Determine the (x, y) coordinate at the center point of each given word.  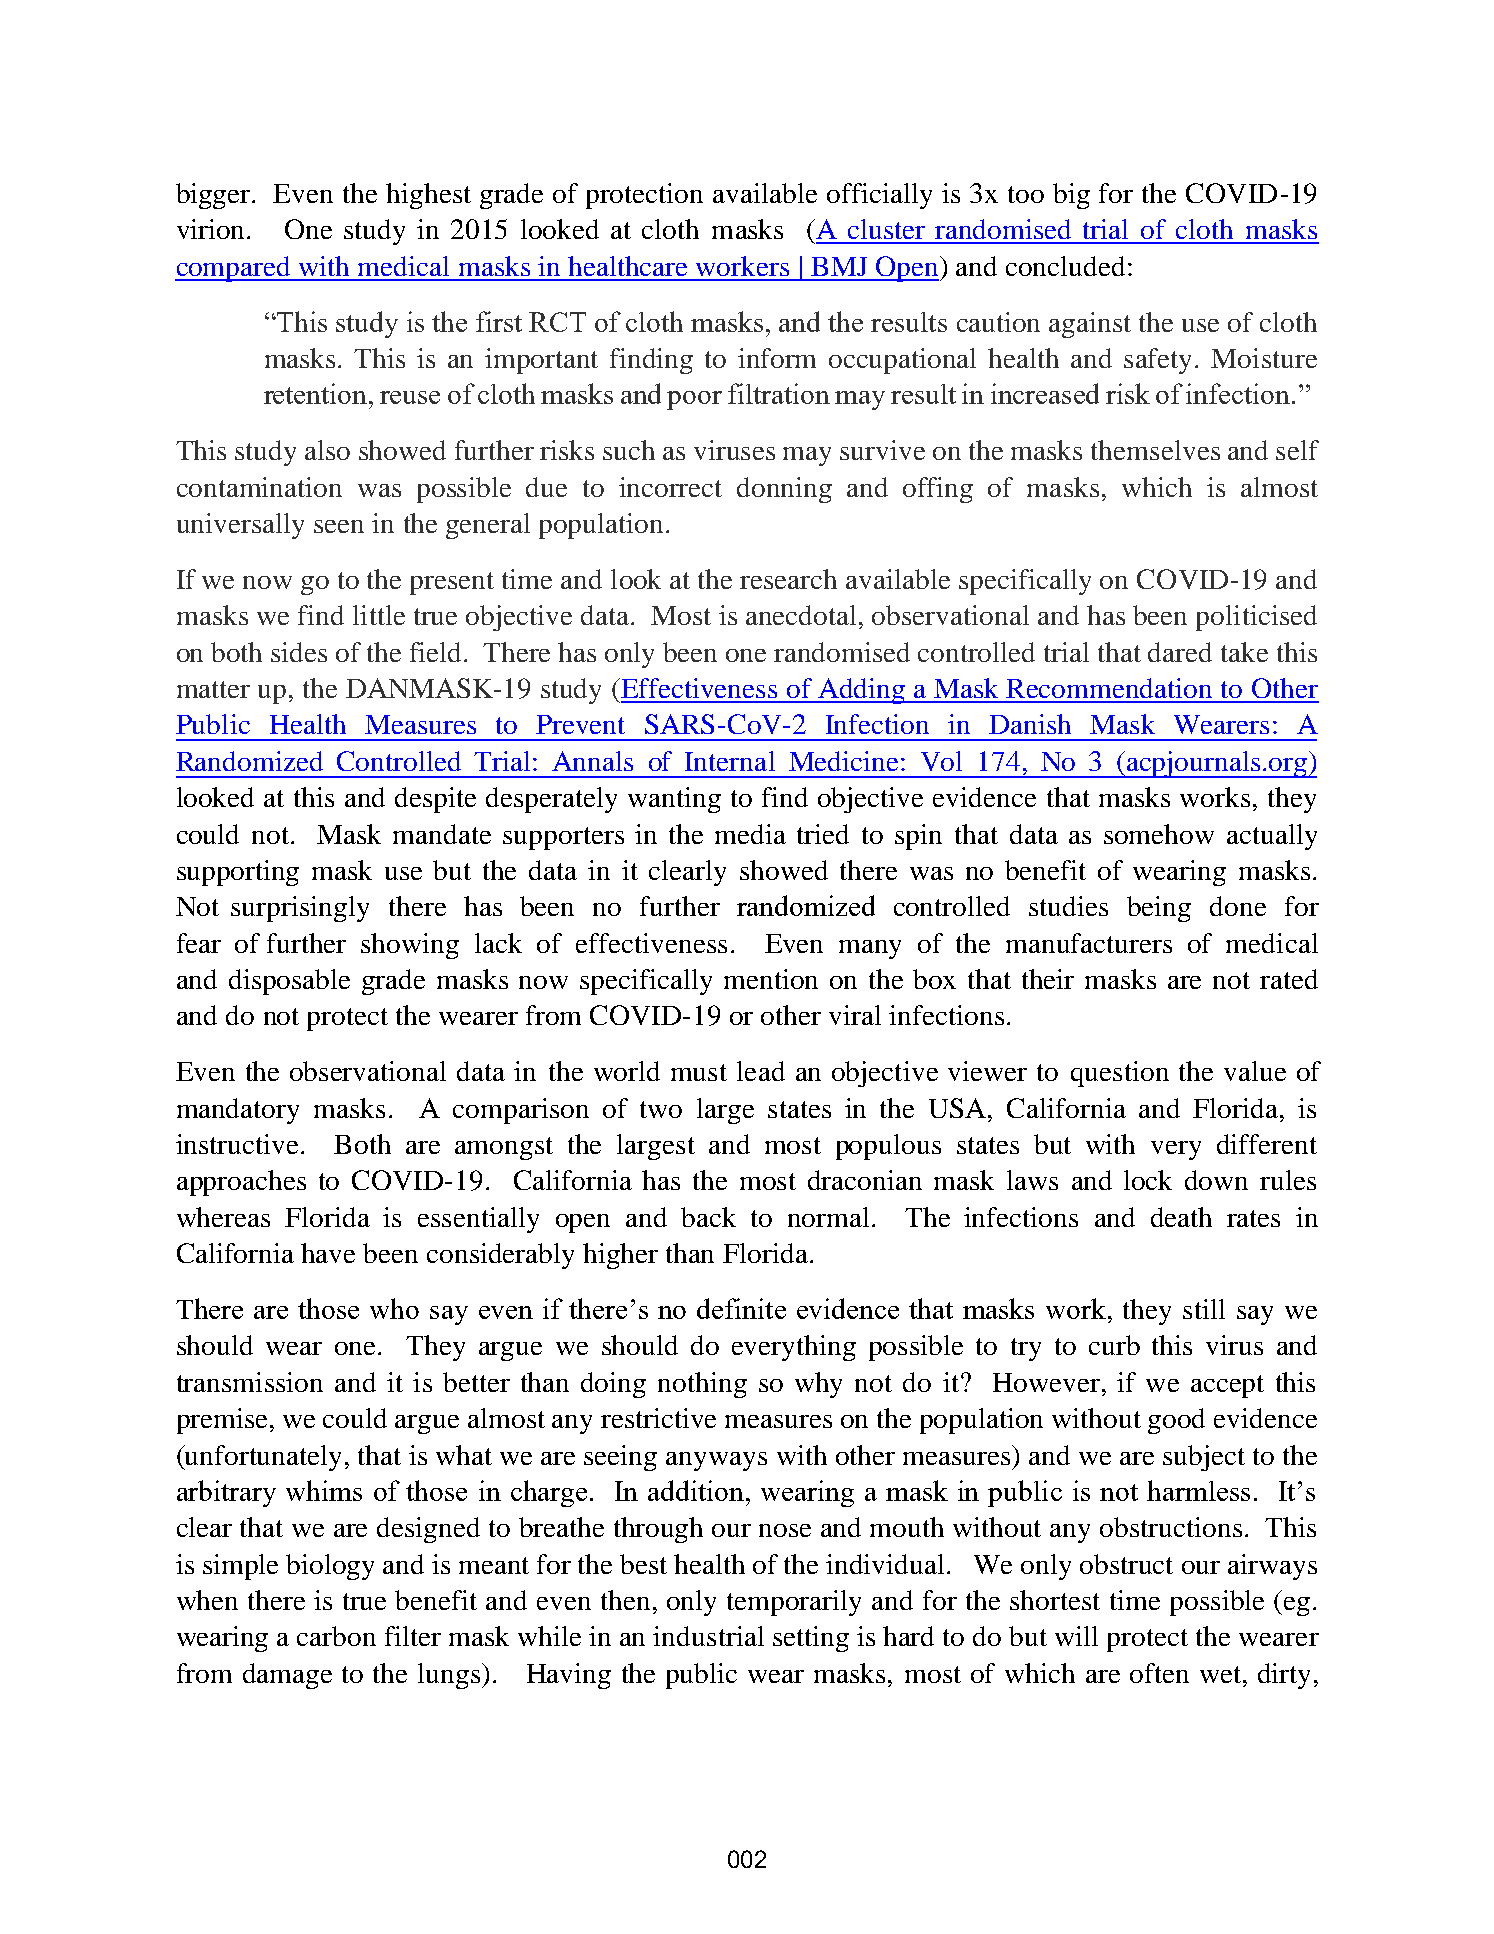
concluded (1065, 266)
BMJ (839, 266)
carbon (336, 1636)
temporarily (794, 1603)
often (1159, 1673)
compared (234, 269)
